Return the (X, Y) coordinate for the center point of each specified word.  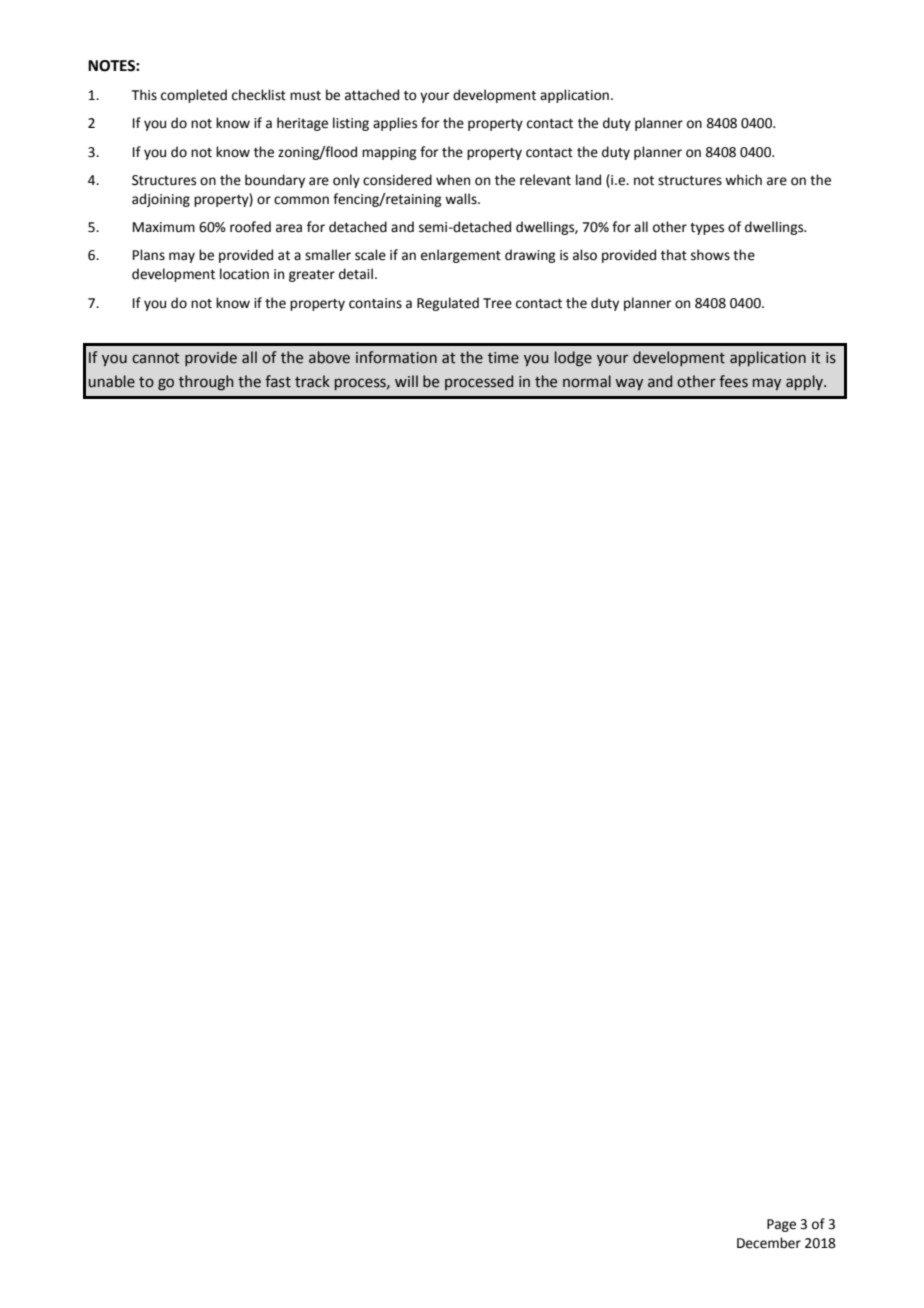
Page (781, 1225)
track (312, 381)
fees (733, 381)
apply (805, 382)
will (406, 381)
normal (587, 381)
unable (112, 381)
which (743, 180)
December (769, 1243)
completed (194, 96)
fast (278, 381)
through (206, 382)
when (453, 180)
